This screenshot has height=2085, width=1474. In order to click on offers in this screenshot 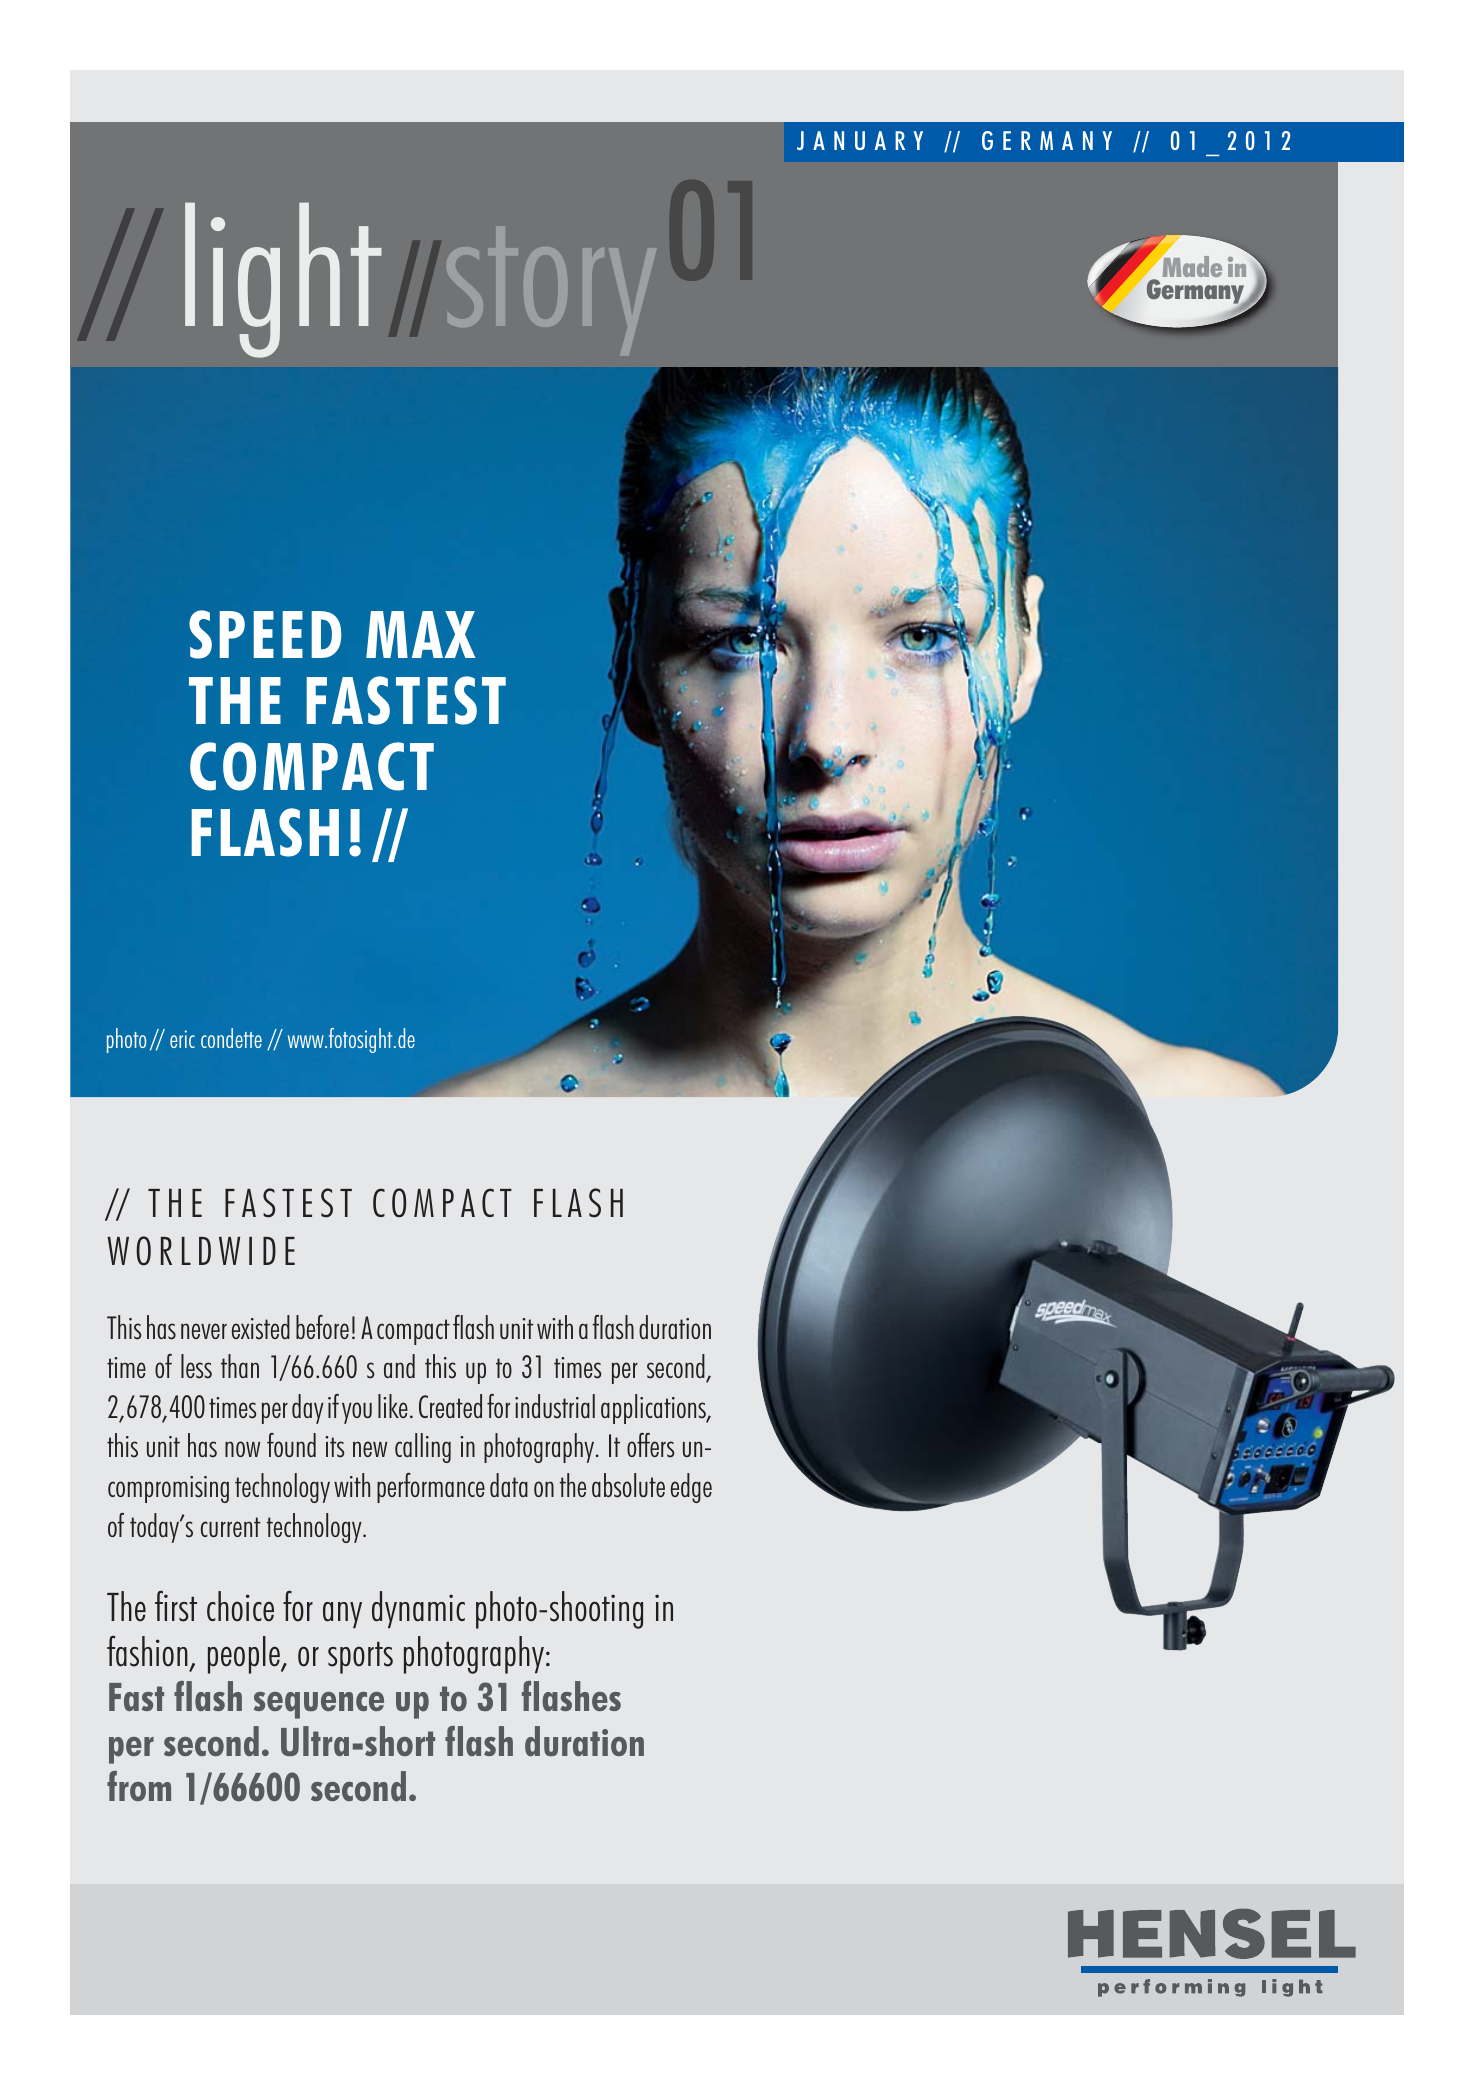, I will do `click(650, 1445)`.
